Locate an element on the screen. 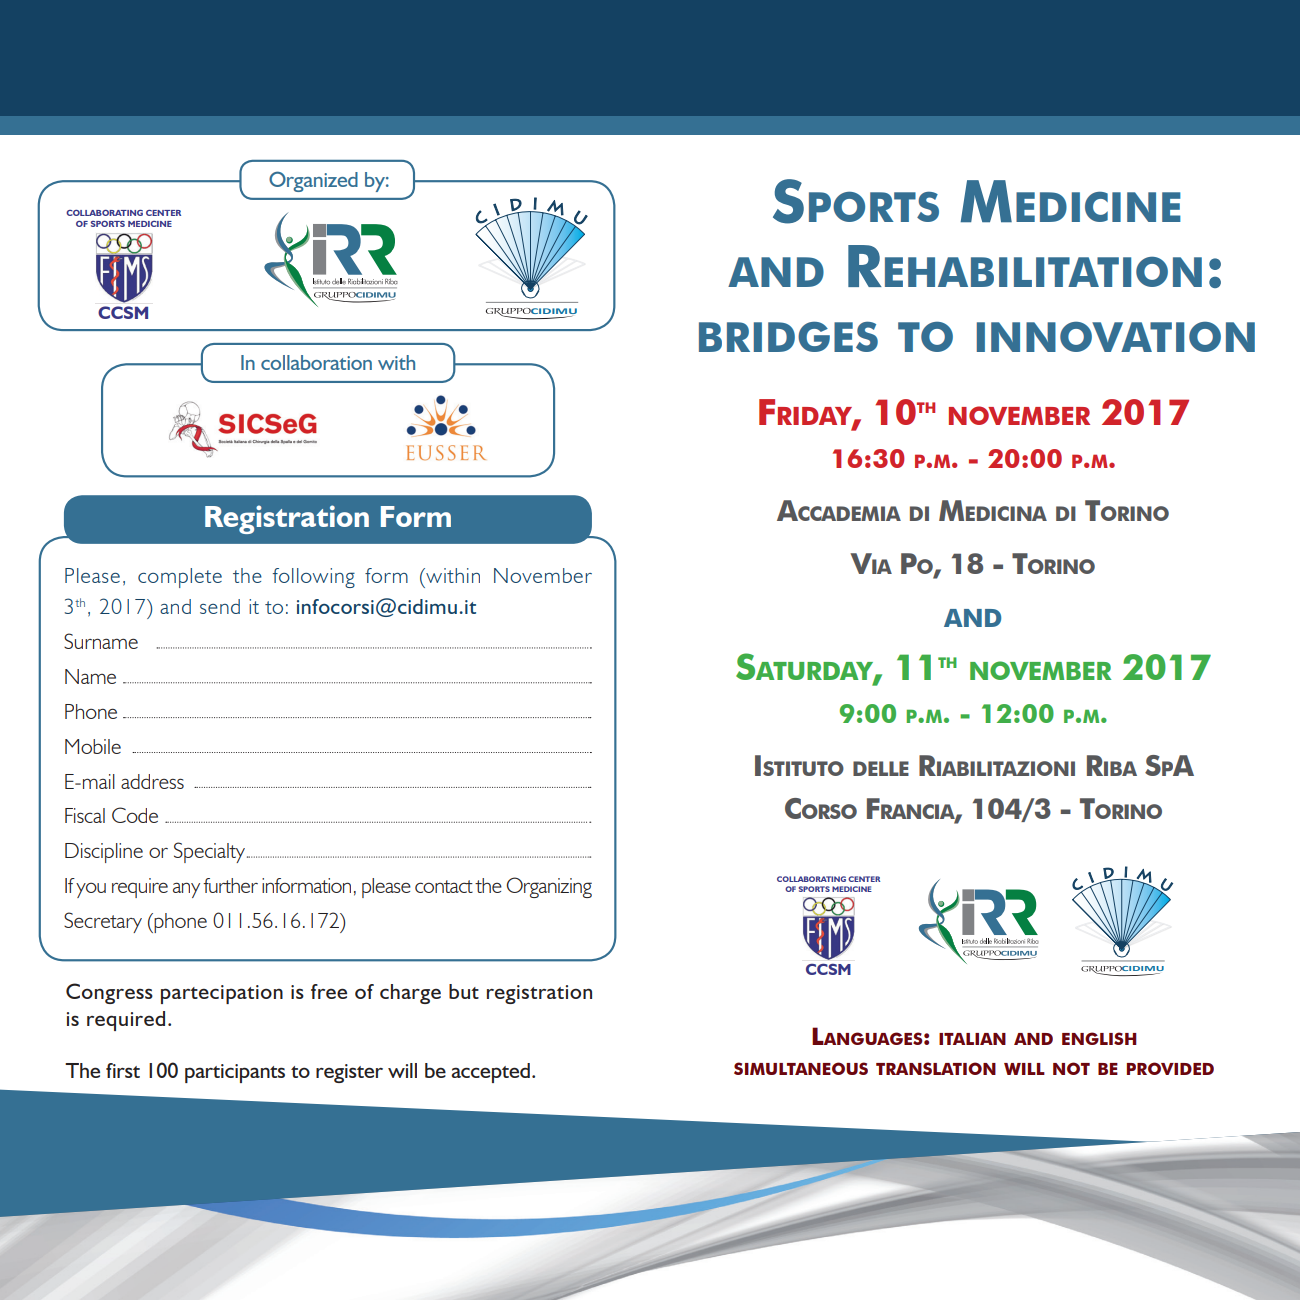 The image size is (1300, 1300). following is located at coordinates (314, 578).
